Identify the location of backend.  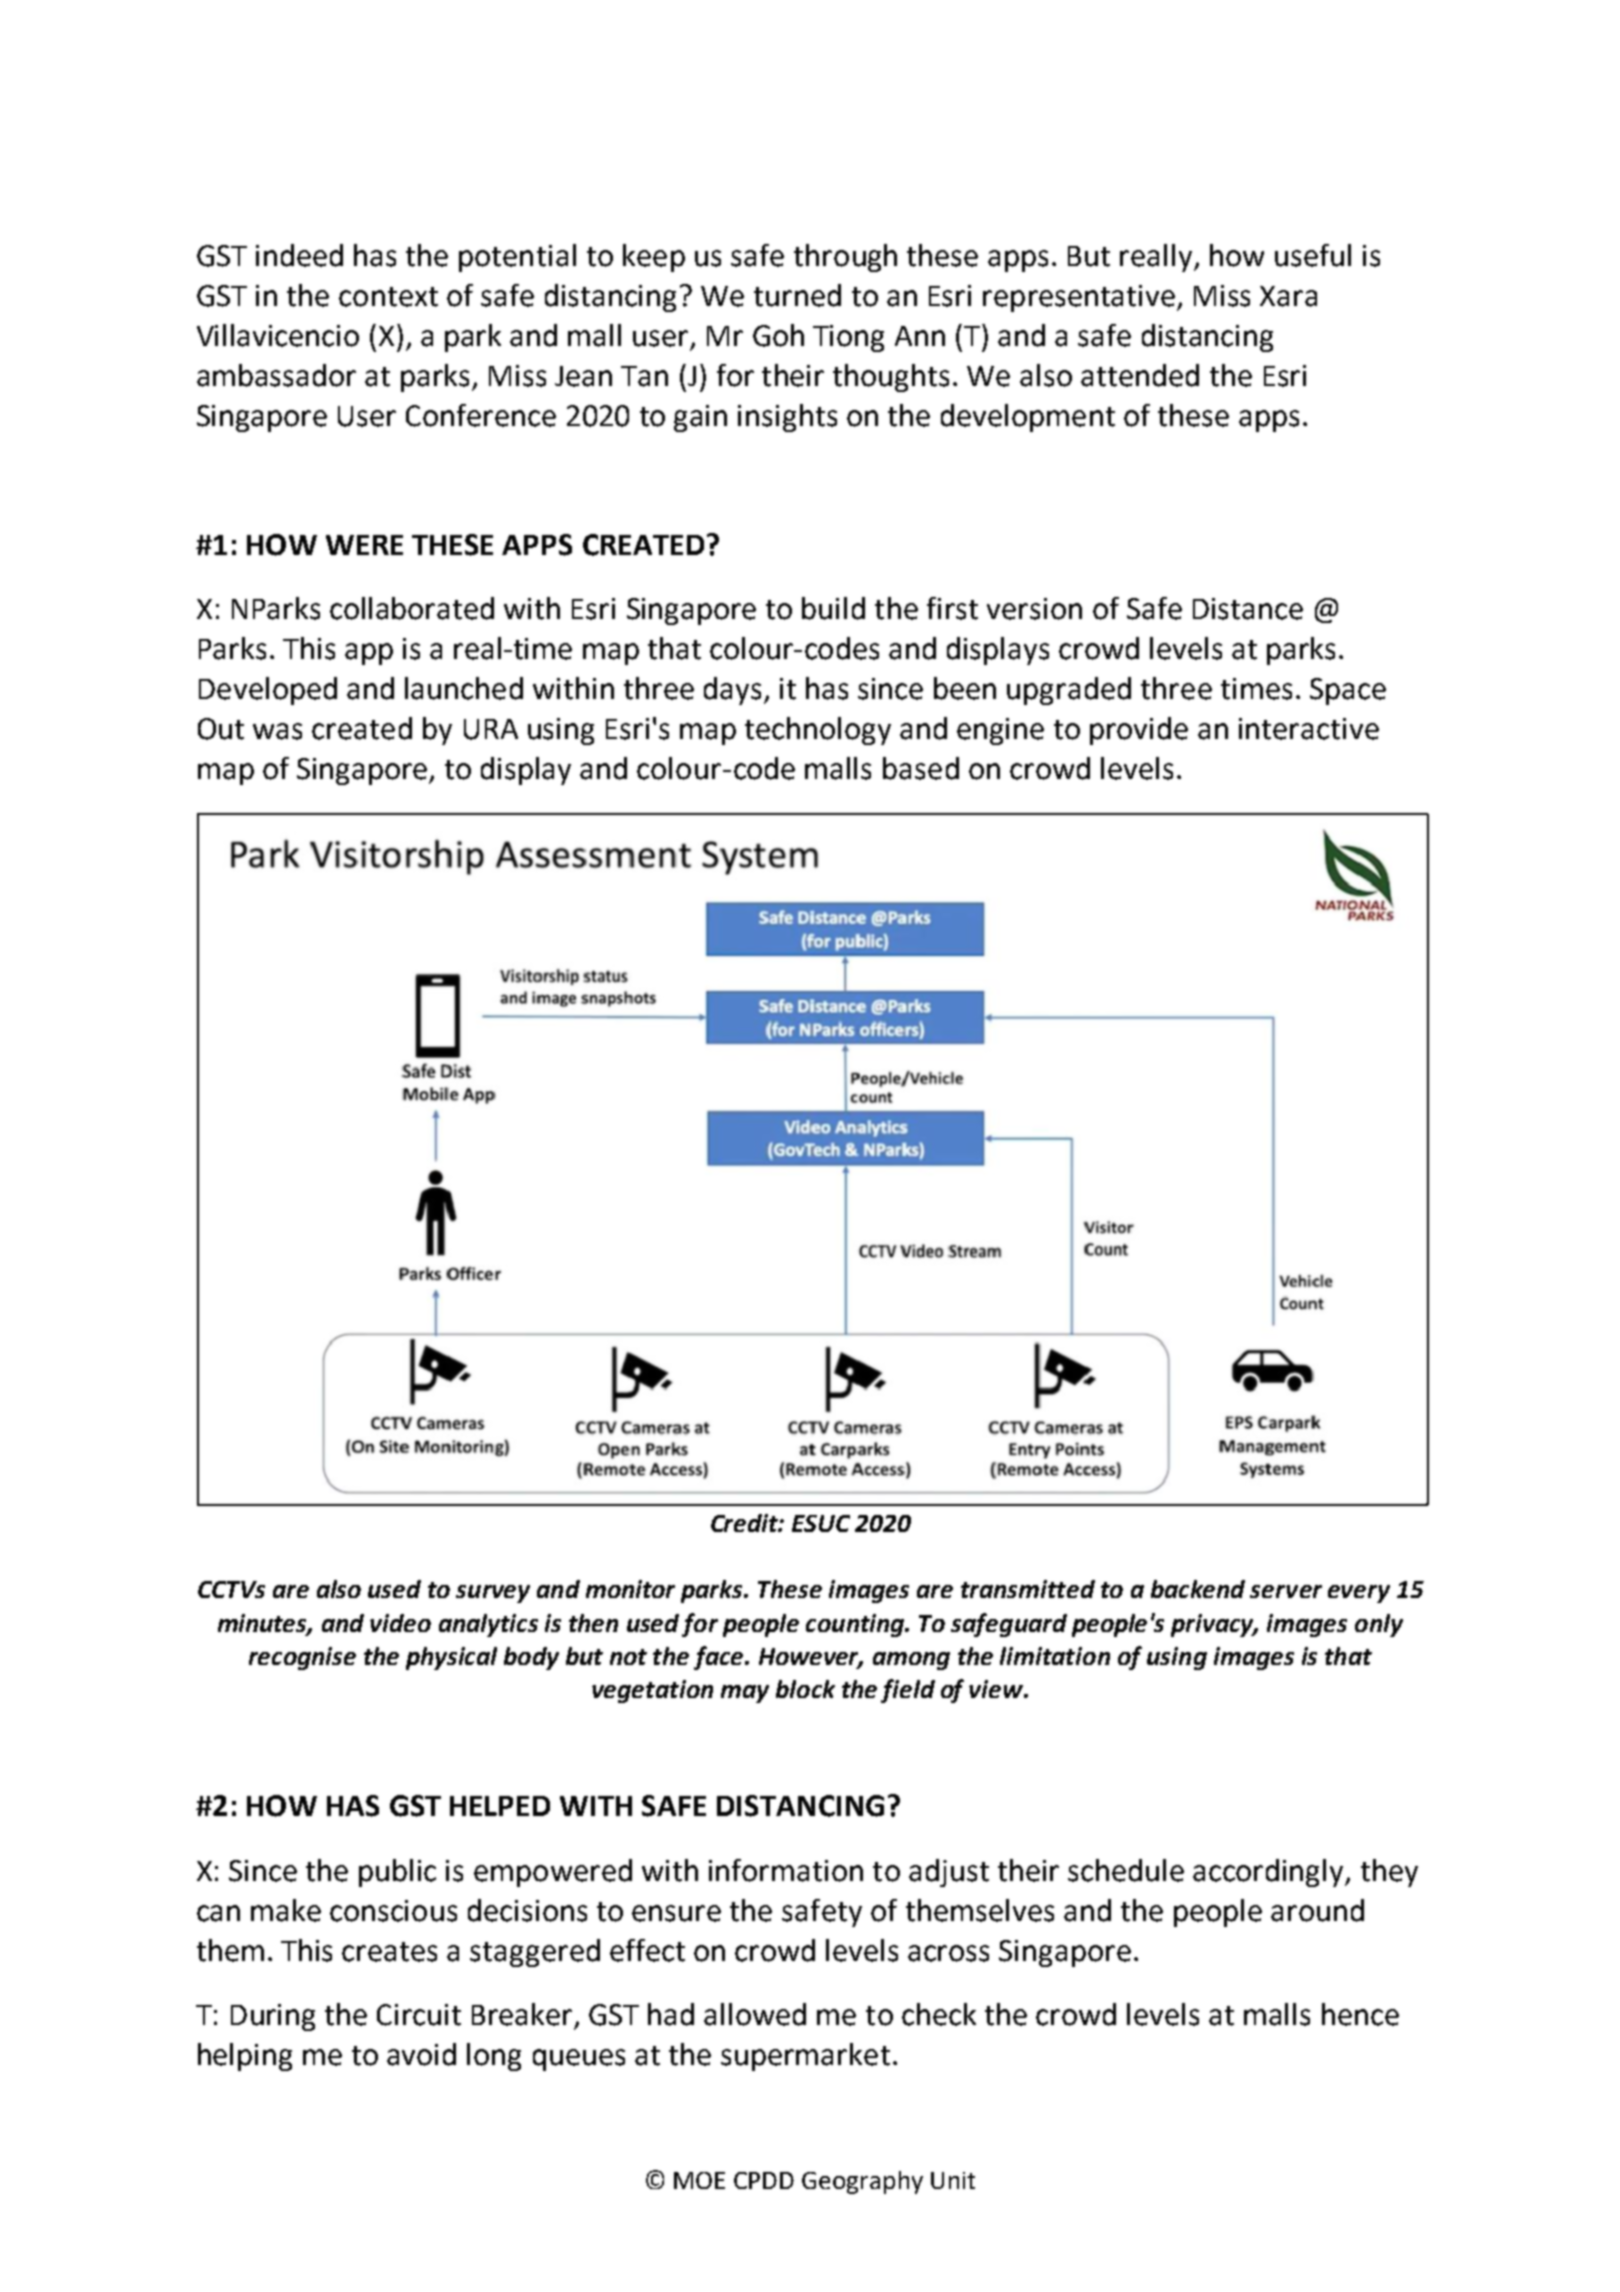
(1198, 1589).
